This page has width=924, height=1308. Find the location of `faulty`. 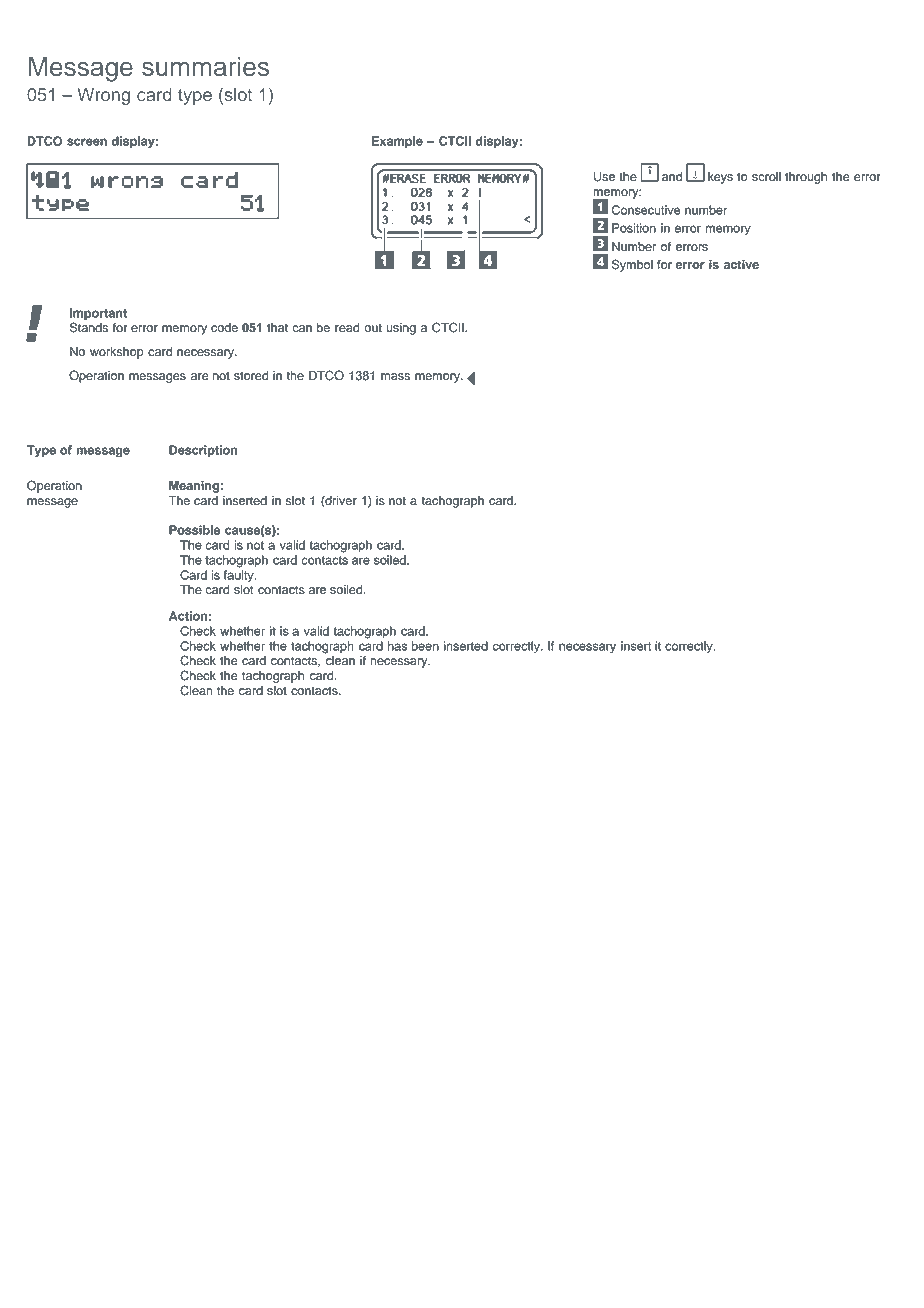

faulty is located at coordinates (240, 576).
